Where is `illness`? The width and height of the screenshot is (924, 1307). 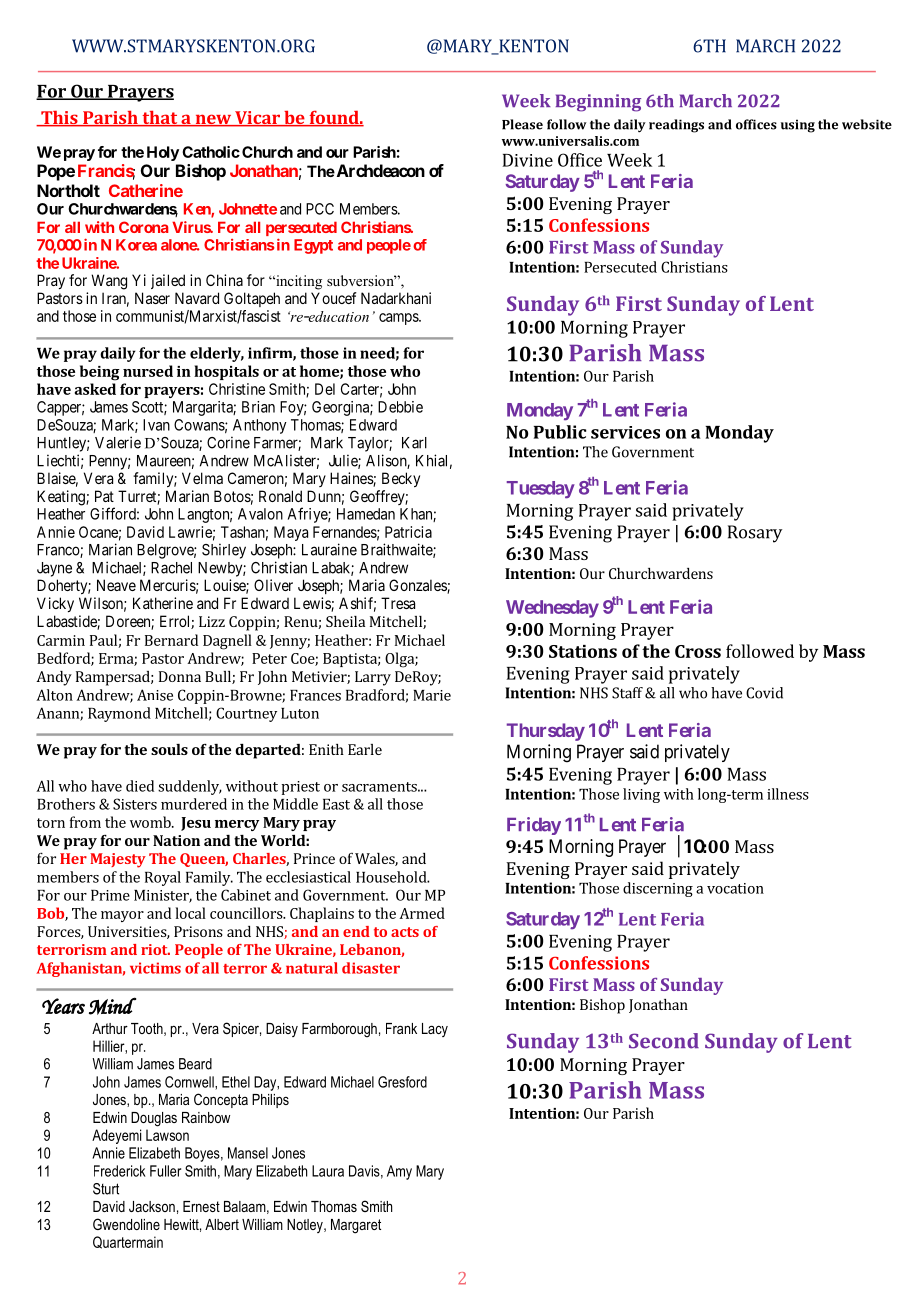 illness is located at coordinates (788, 794).
